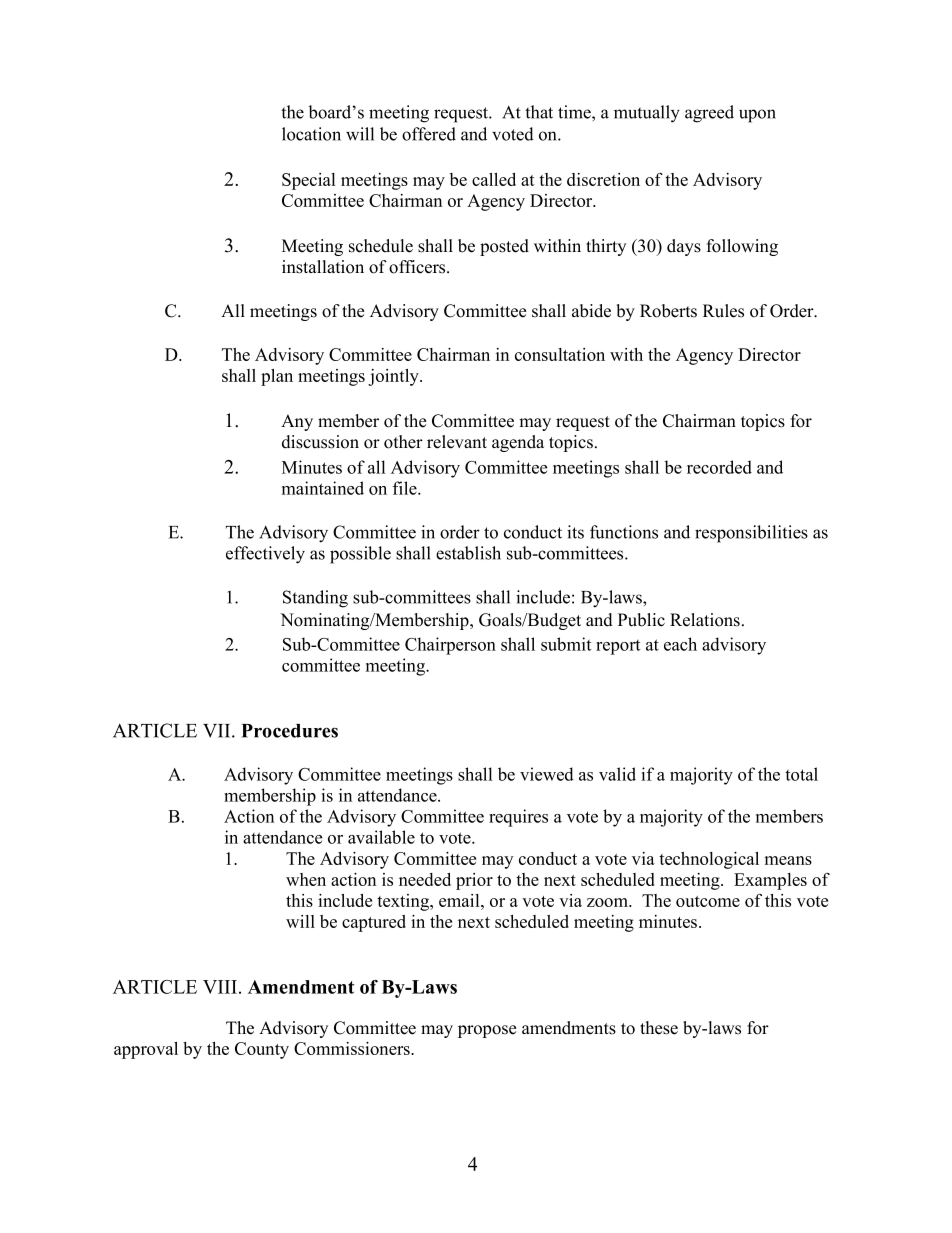 The width and height of the screenshot is (952, 1233). Describe the element at coordinates (705, 620) in the screenshot. I see `Relations` at that location.
